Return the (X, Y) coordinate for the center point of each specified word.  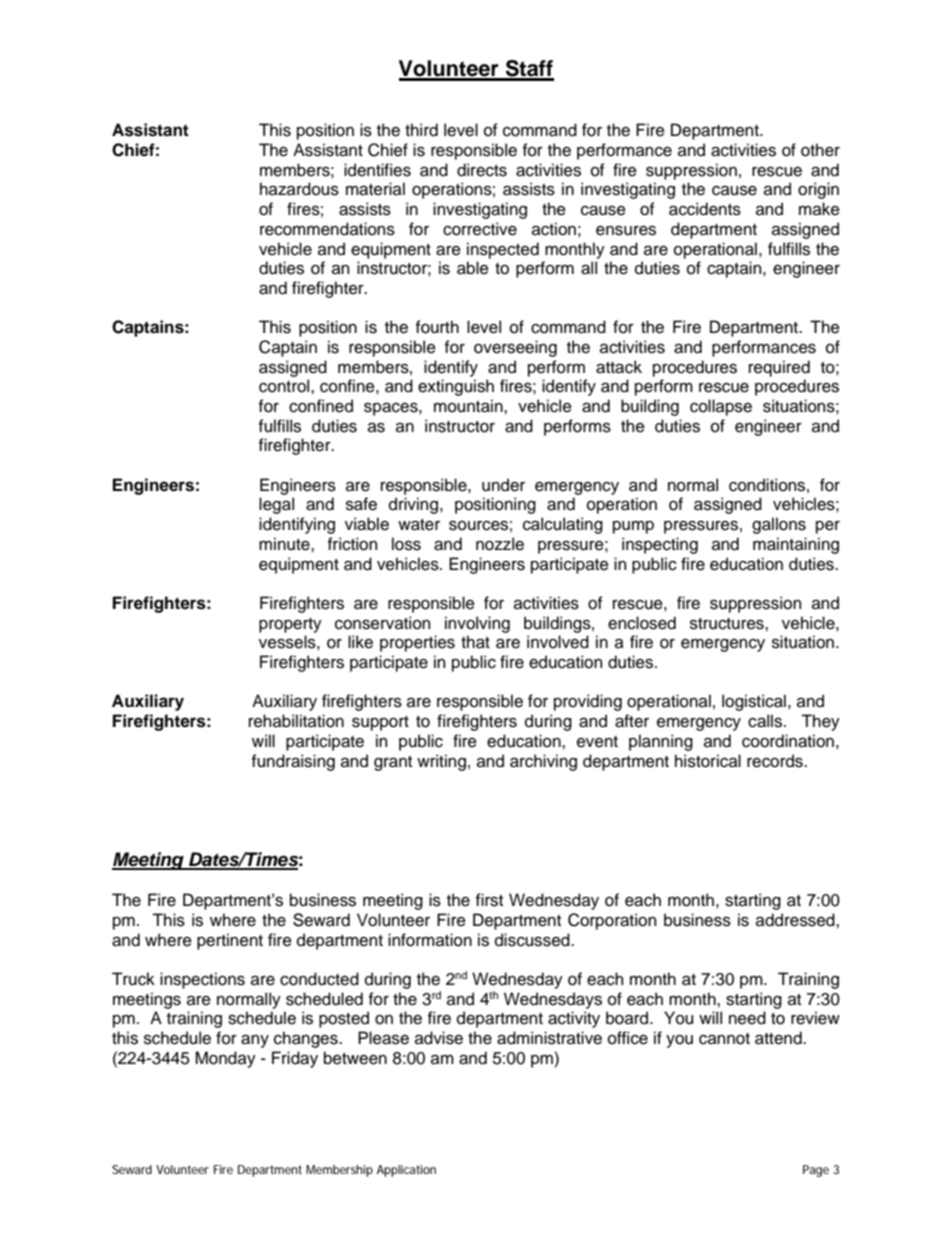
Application (406, 1171)
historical (708, 761)
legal (276, 505)
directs (482, 170)
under (503, 485)
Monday (225, 1059)
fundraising (293, 762)
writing (441, 762)
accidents (705, 209)
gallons (779, 525)
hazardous (299, 189)
